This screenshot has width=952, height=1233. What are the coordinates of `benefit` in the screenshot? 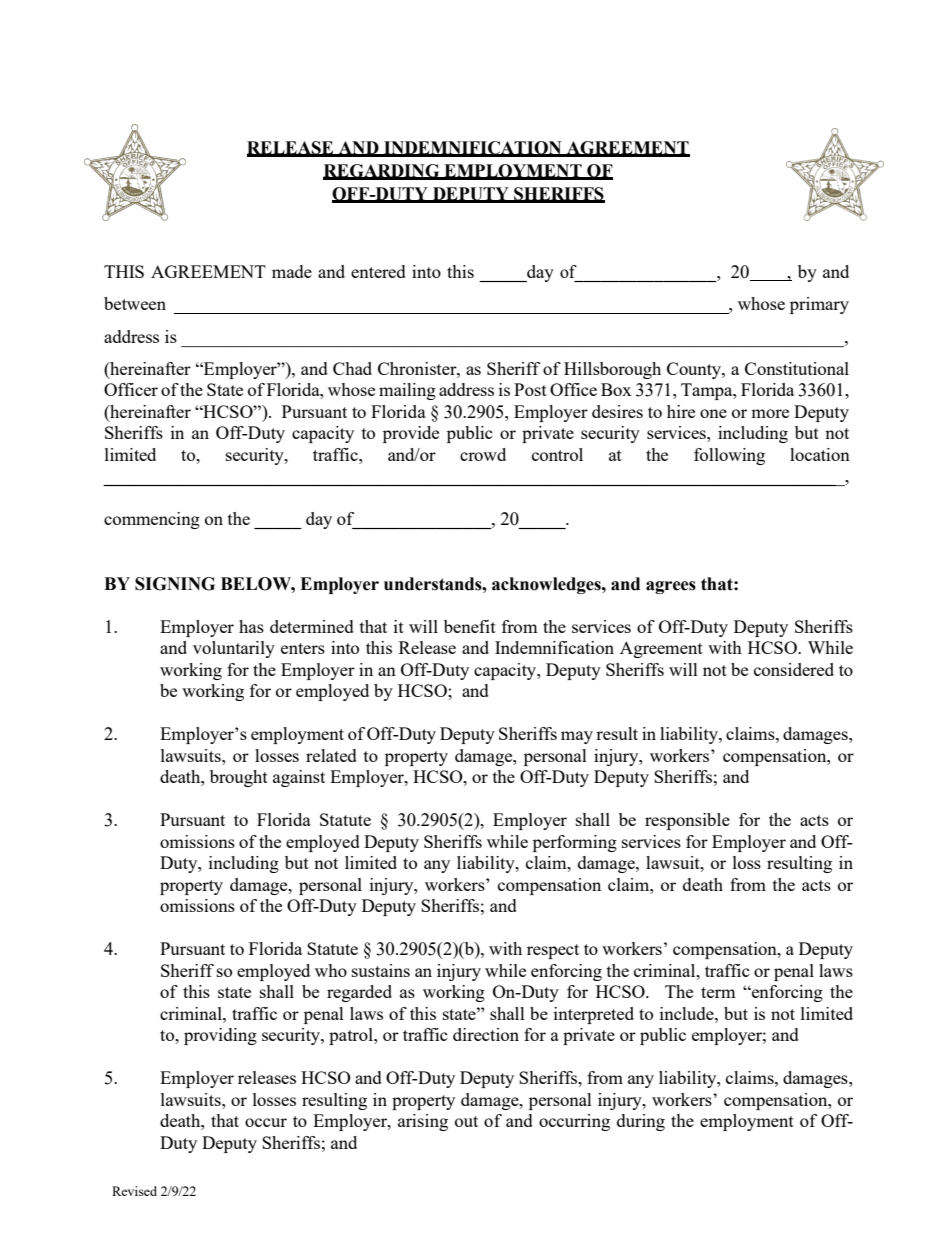 It's located at (470, 626).
